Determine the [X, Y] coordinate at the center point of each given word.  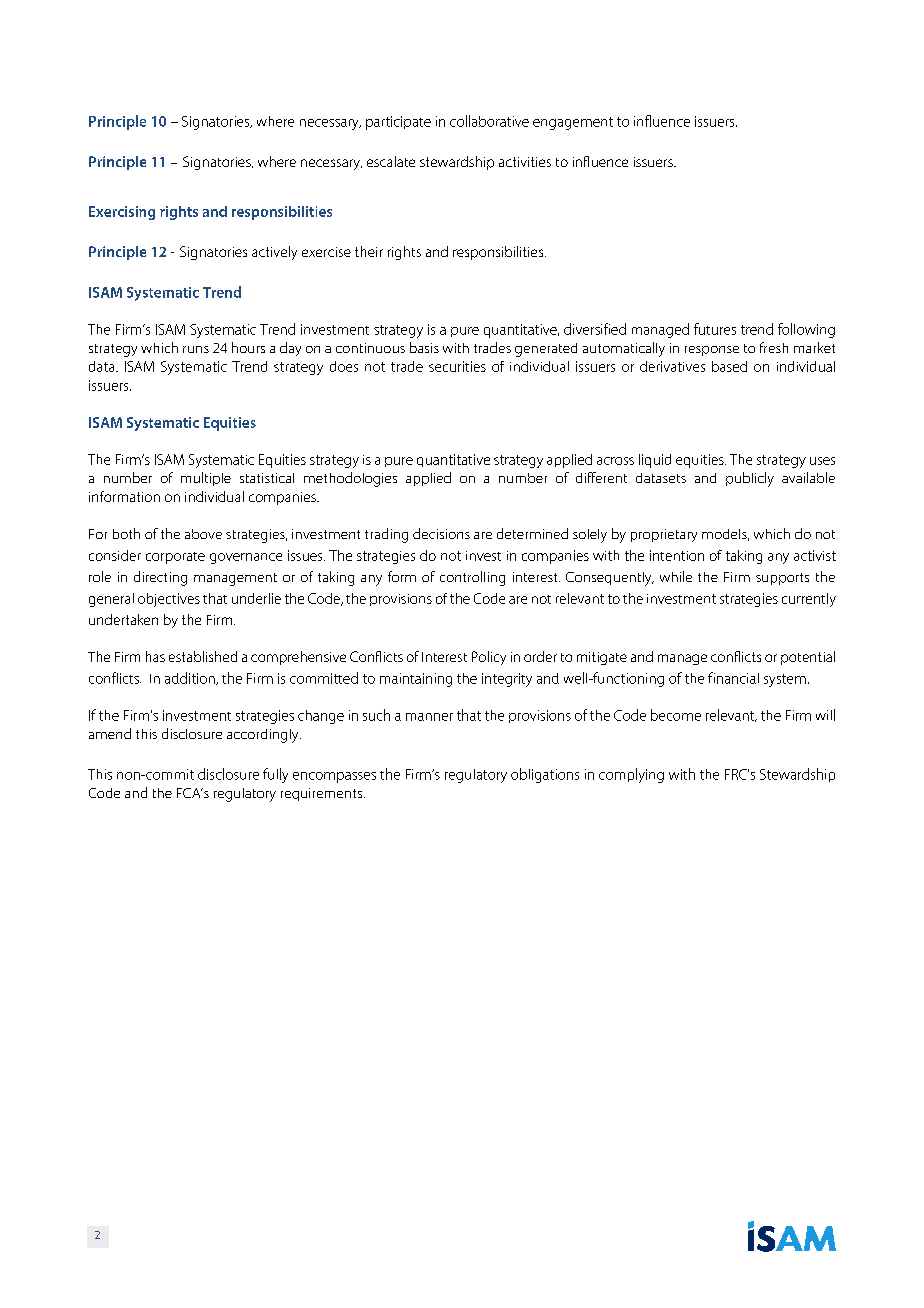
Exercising [122, 213]
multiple [206, 479]
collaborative [489, 121]
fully [275, 775]
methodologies [350, 479]
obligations [545, 775]
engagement [573, 123]
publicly [750, 479]
